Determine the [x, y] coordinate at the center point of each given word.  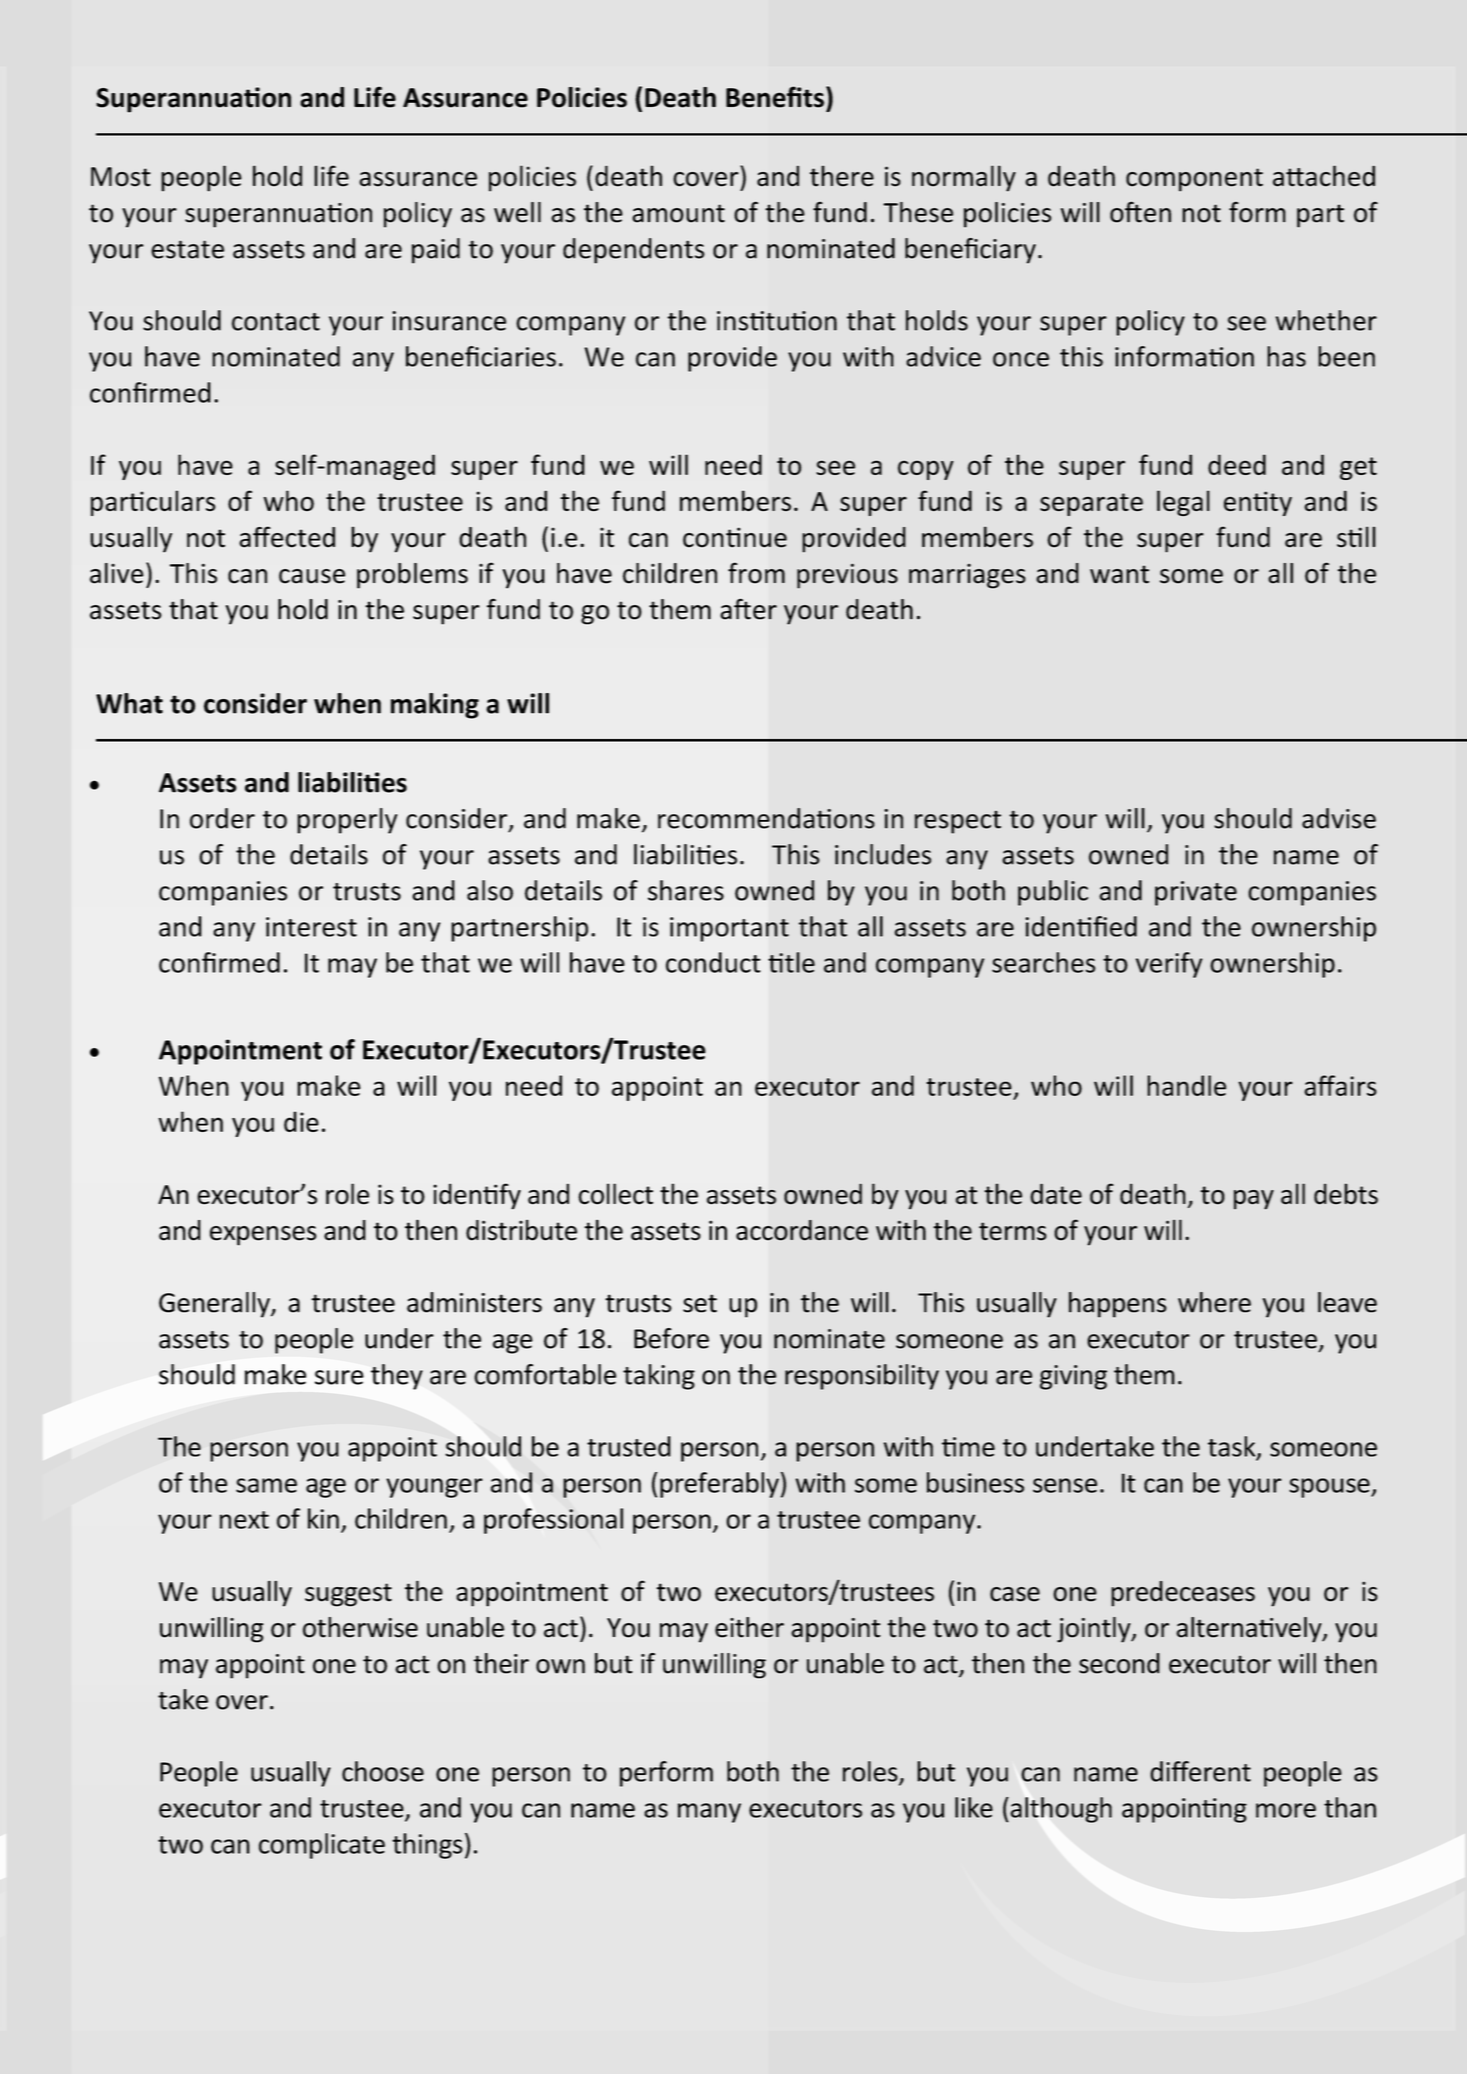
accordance [802, 1230]
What [129, 703]
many [709, 1813]
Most [121, 177]
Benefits [775, 97]
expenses [263, 1236]
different [1200, 1771]
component [1194, 180]
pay [1254, 1200]
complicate [322, 1846]
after [748, 609]
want [1119, 574]
